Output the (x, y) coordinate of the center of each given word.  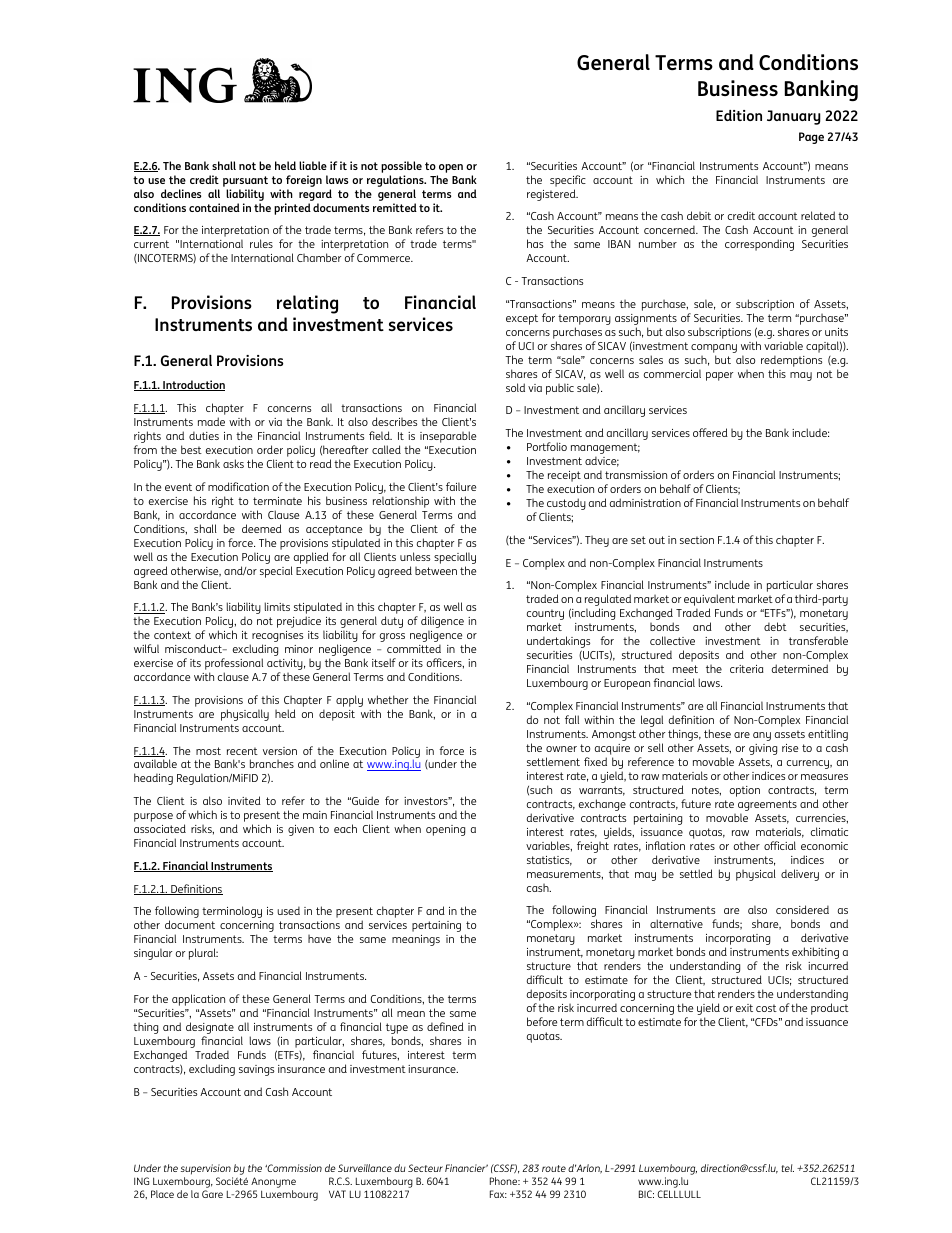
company (714, 348)
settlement (553, 761)
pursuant (245, 181)
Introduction (193, 385)
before (542, 1021)
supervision (207, 1171)
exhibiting (815, 954)
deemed (262, 528)
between (436, 571)
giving (763, 749)
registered (552, 195)
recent (242, 751)
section (697, 540)
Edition (739, 115)
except (522, 319)
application (198, 1000)
